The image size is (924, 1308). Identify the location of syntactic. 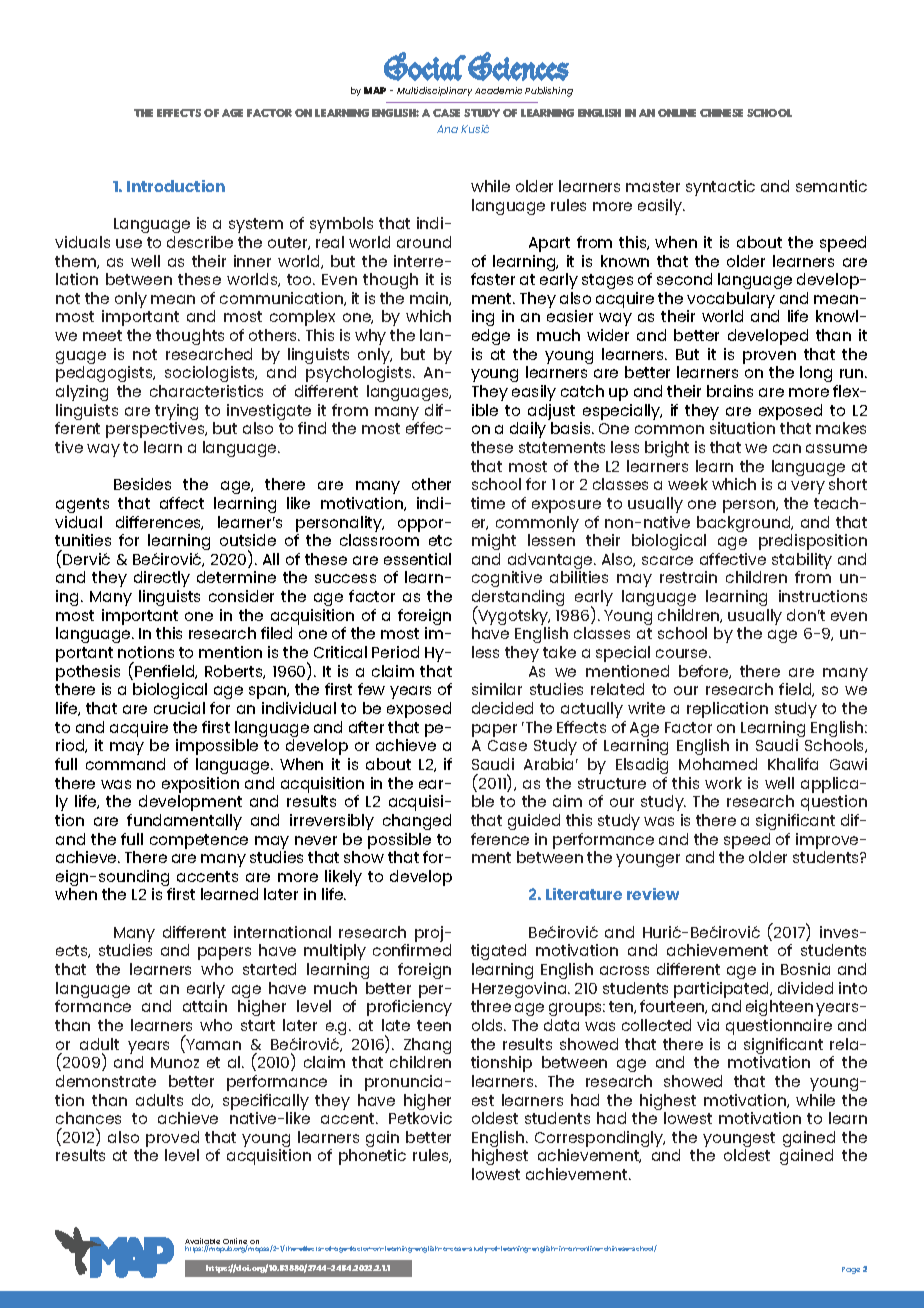
(720, 188).
